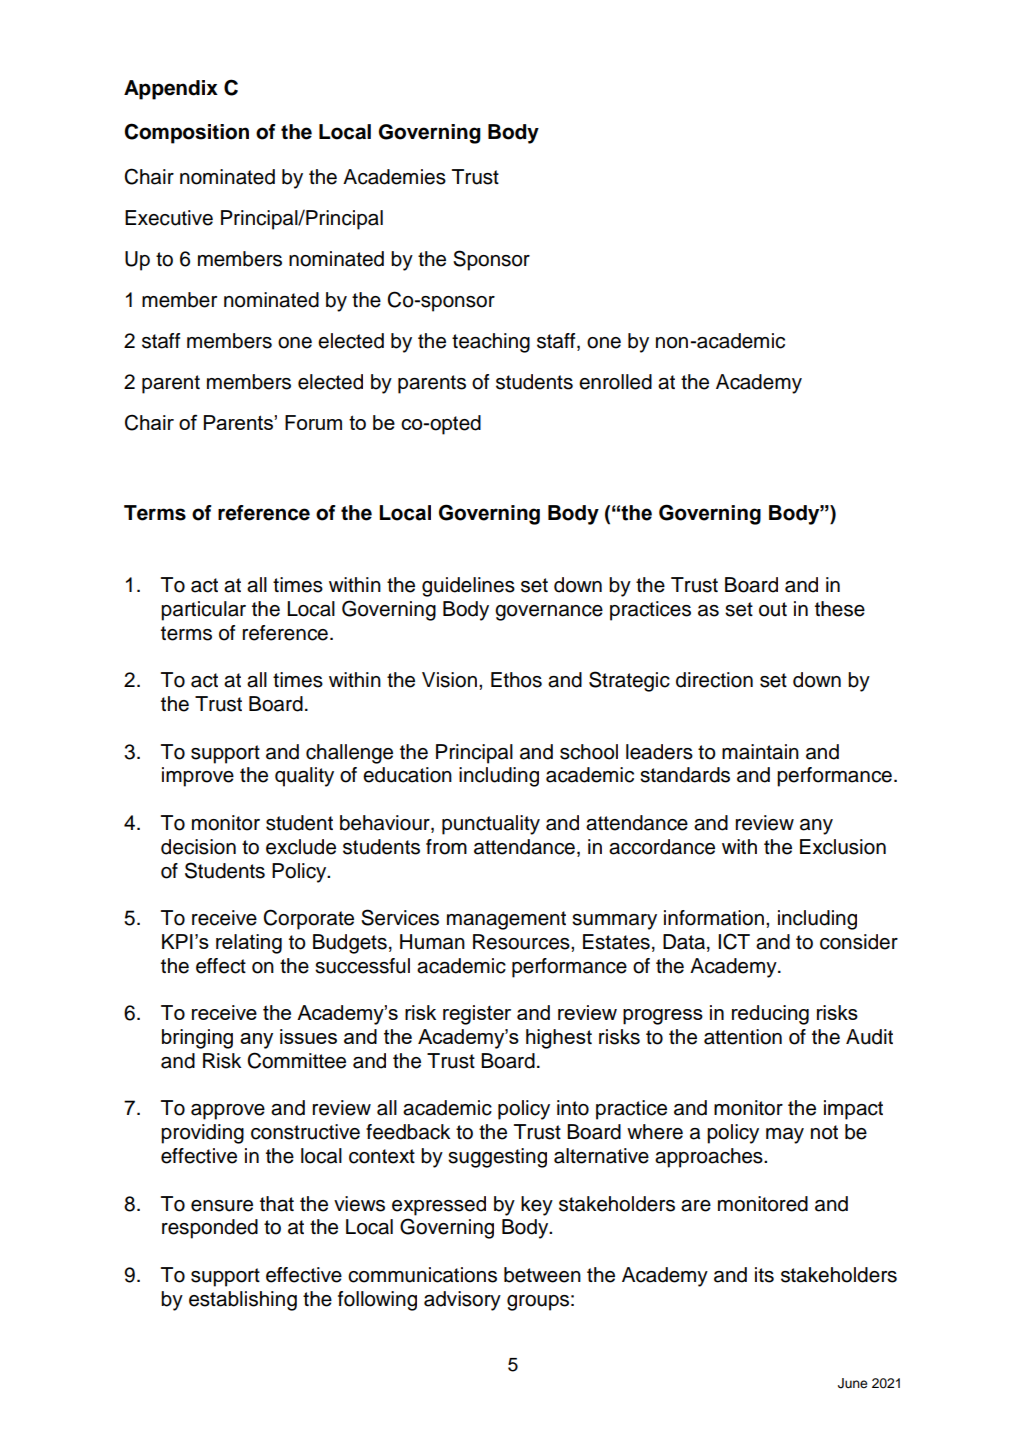  I want to click on its, so click(764, 1275).
